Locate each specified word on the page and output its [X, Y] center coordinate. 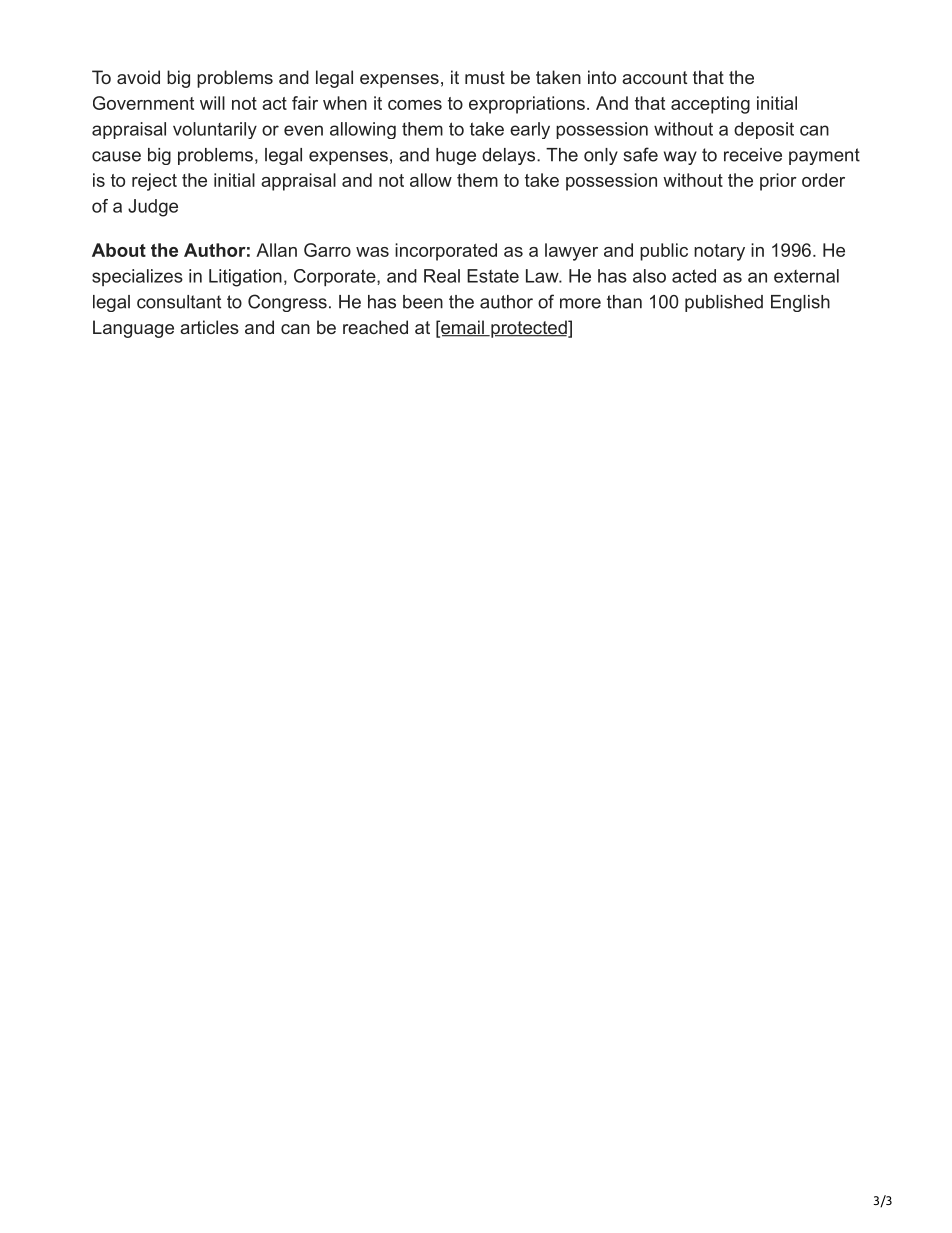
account [654, 77]
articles [209, 327]
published [724, 303]
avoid [138, 77]
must [485, 77]
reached [375, 327]
